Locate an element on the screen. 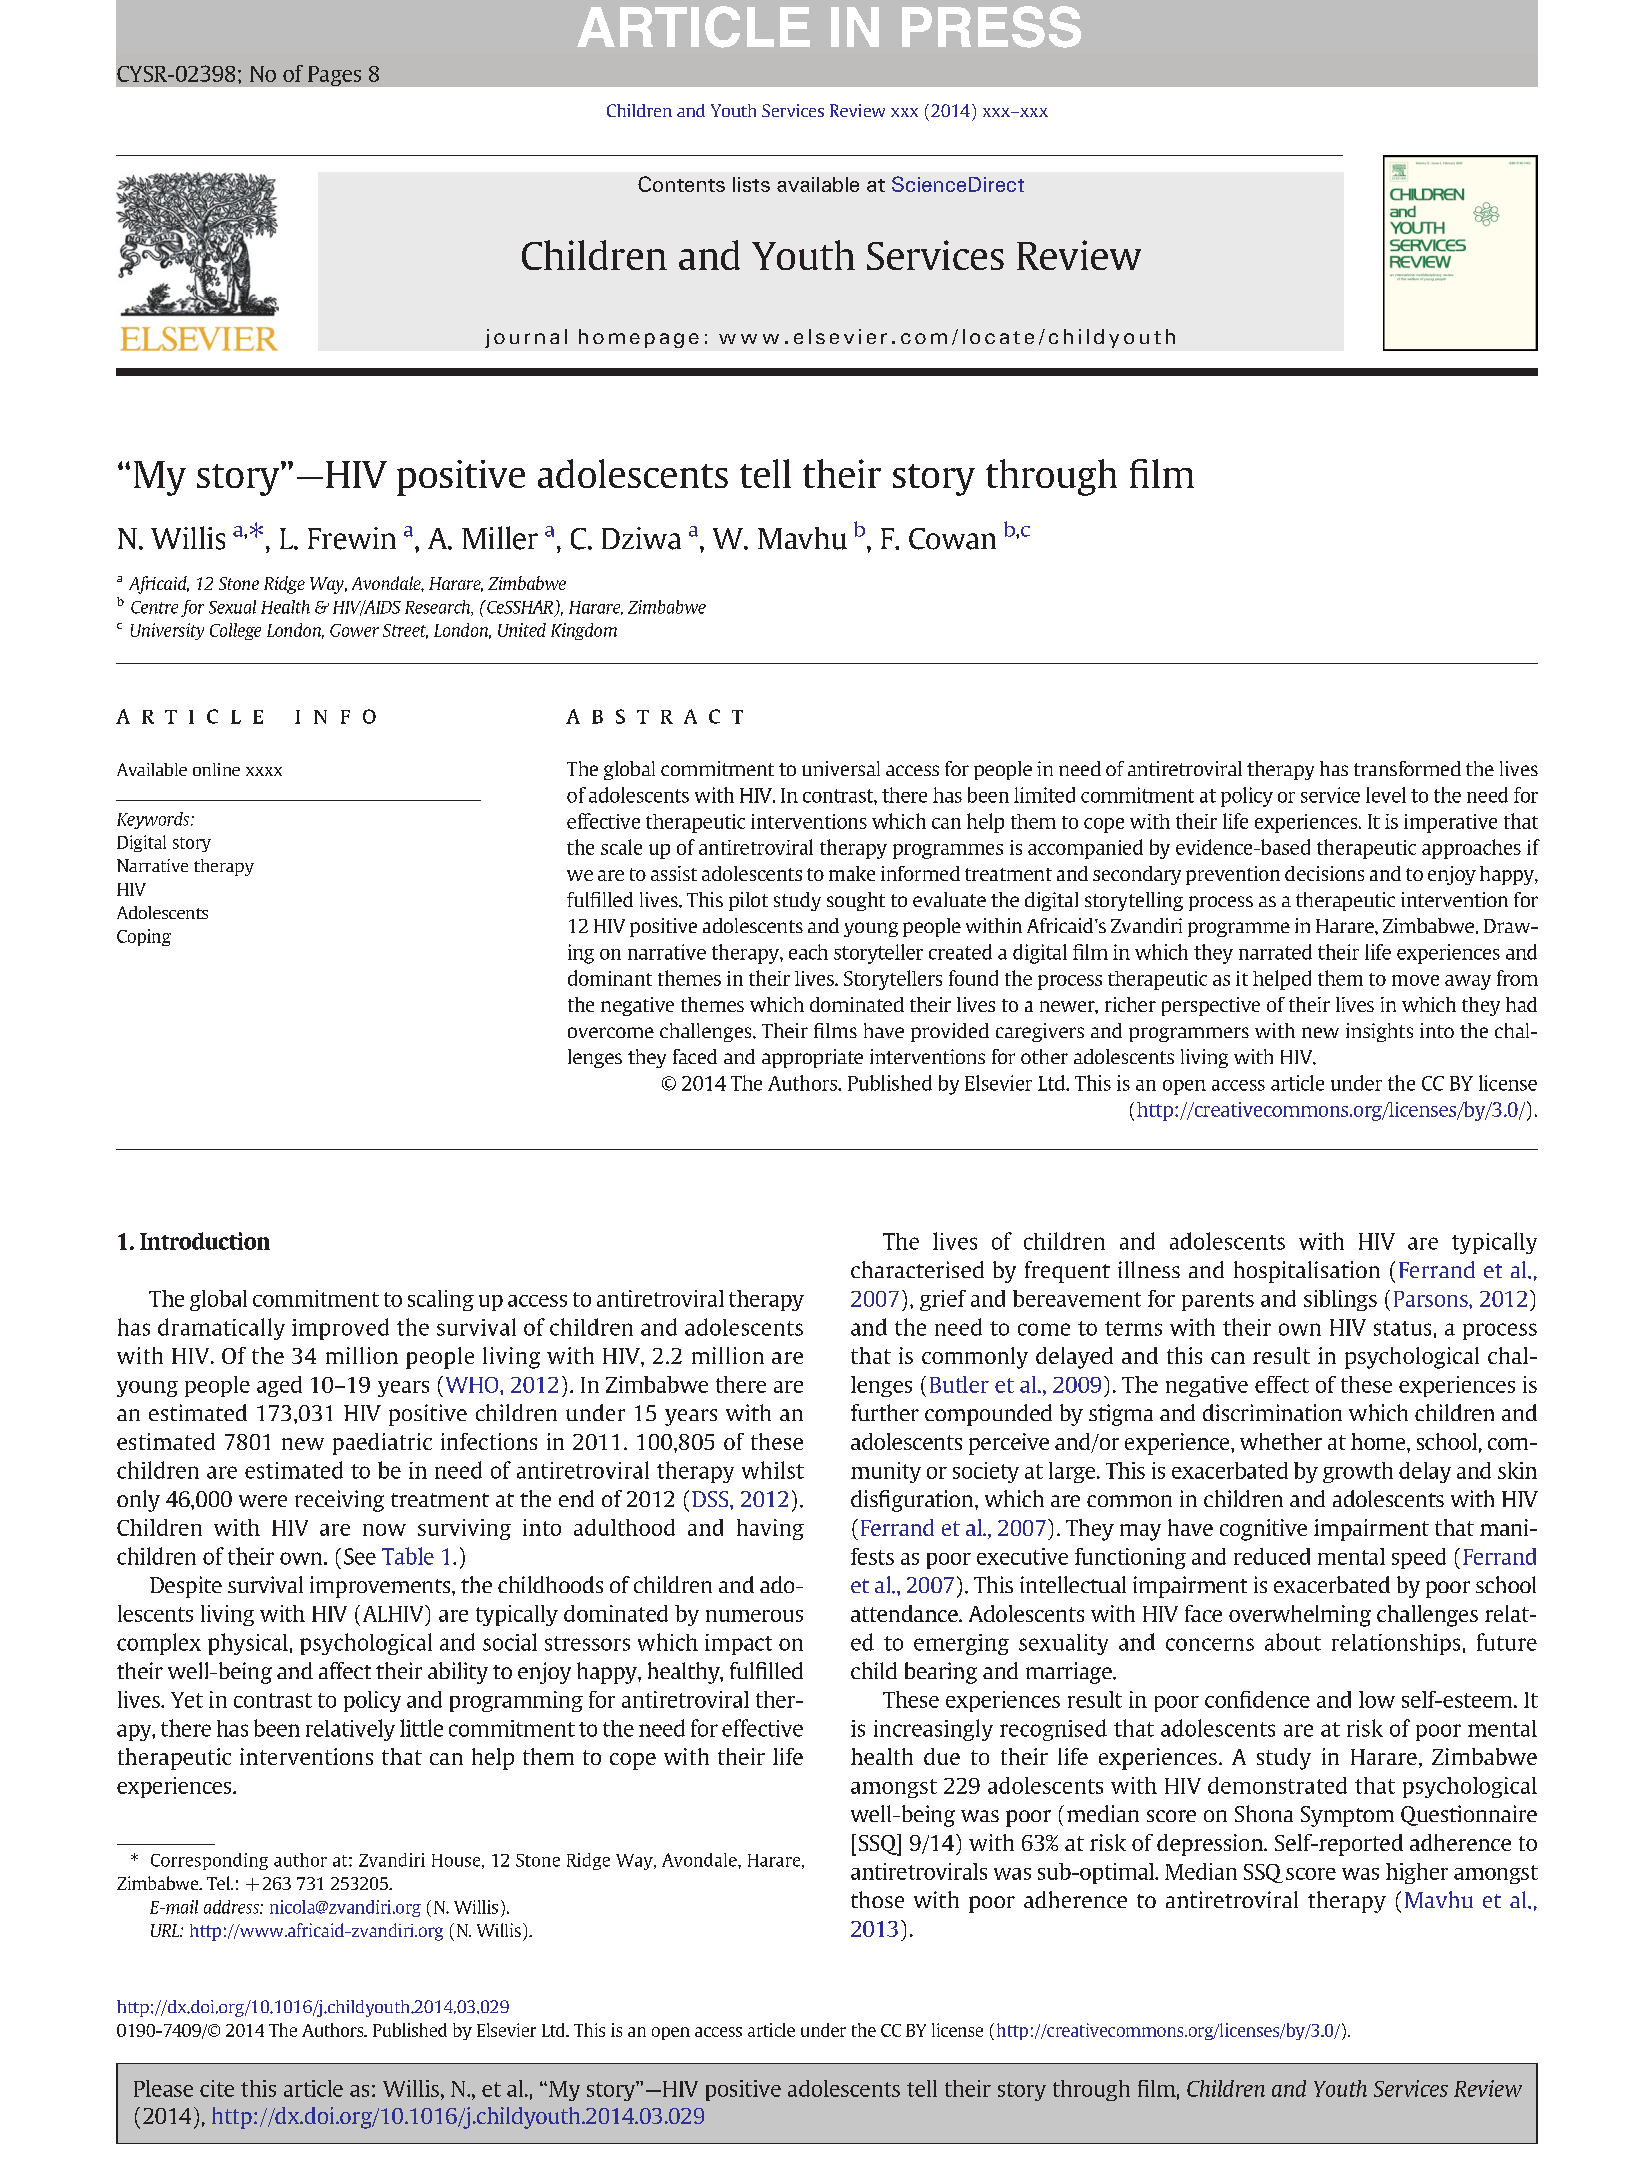  speed is located at coordinates (1419, 1558).
